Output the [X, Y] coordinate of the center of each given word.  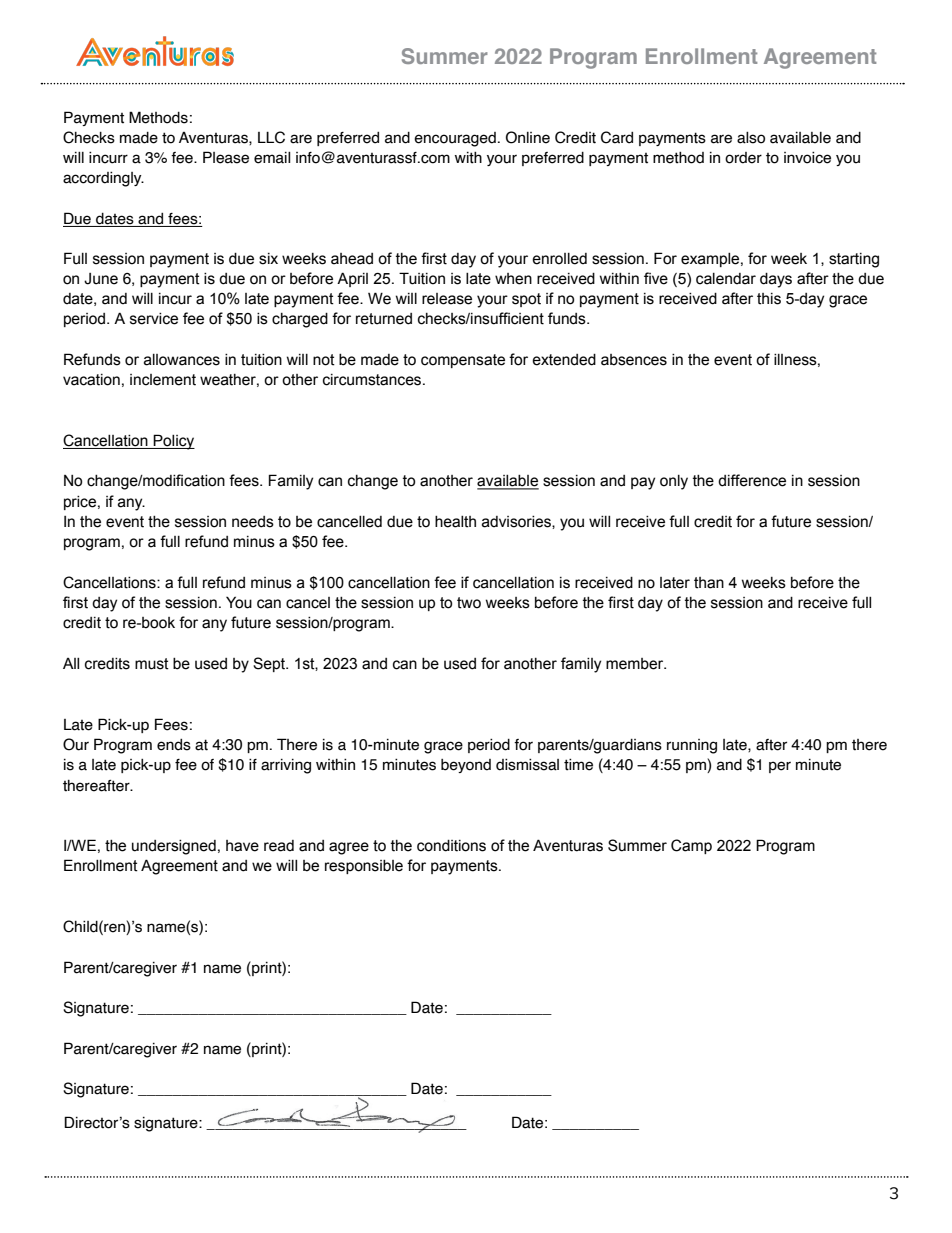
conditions [451, 846]
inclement [163, 380]
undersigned [174, 847]
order [743, 158]
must [152, 664]
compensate [463, 361]
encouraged [455, 139]
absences [634, 360]
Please [226, 157]
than [709, 583]
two [469, 603]
